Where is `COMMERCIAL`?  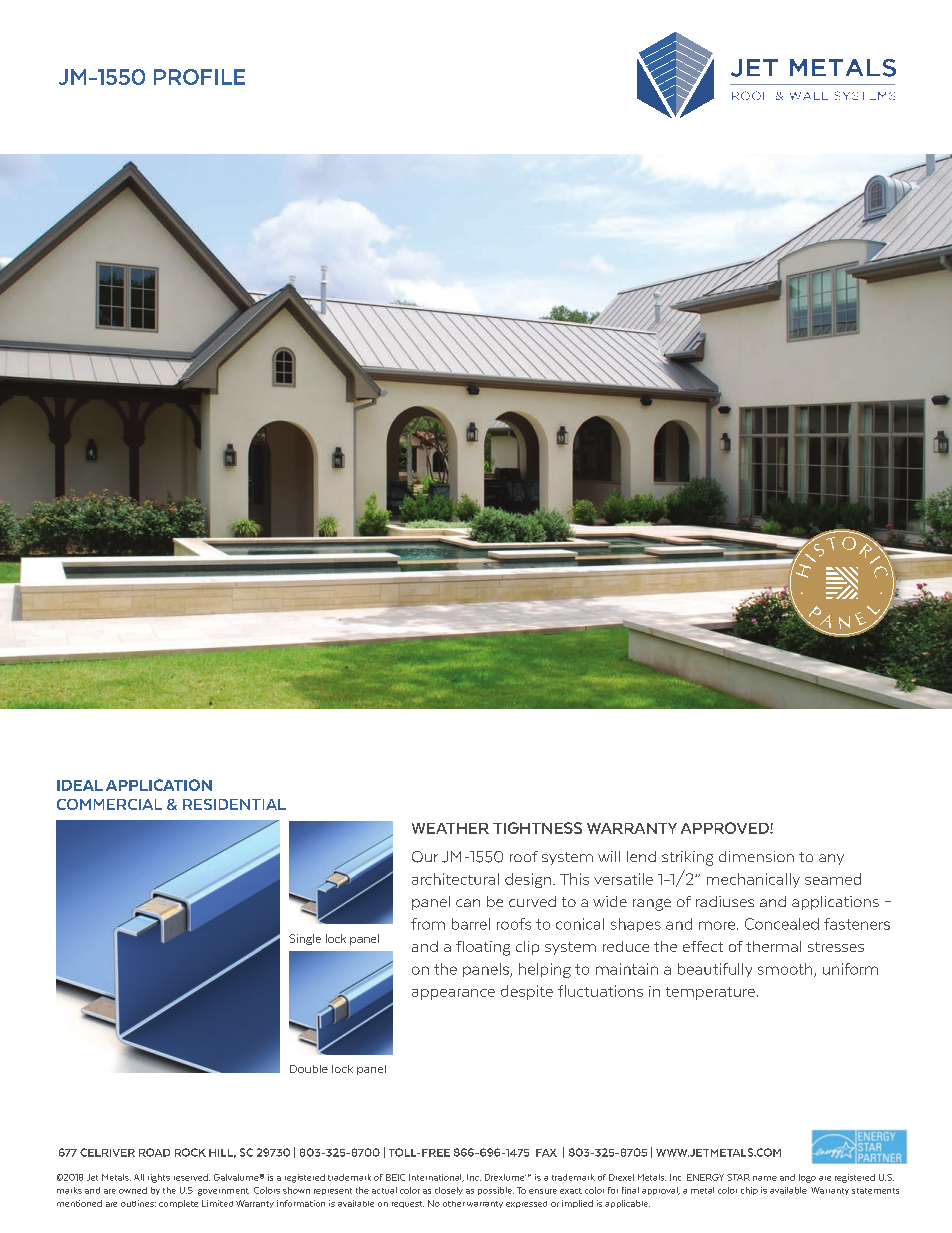 COMMERCIAL is located at coordinates (109, 804).
